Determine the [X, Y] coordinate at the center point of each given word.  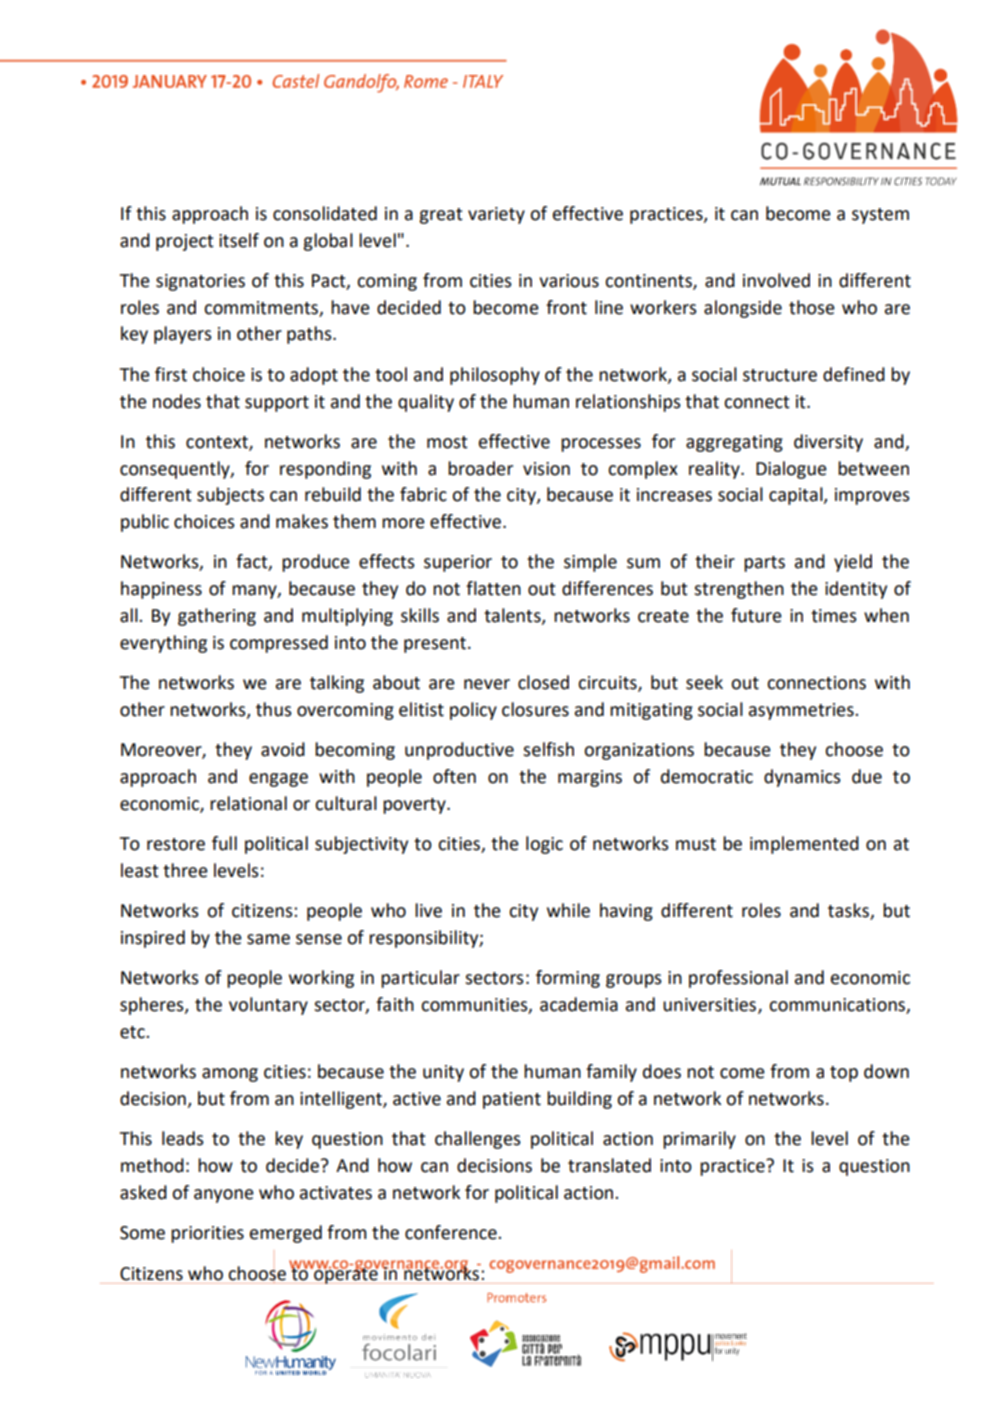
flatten [493, 588]
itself [239, 240]
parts [764, 564]
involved [776, 280]
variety [496, 215]
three [185, 870]
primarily [699, 1140]
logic [544, 845]
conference [452, 1232]
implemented [804, 845]
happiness [161, 590]
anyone [224, 1196]
